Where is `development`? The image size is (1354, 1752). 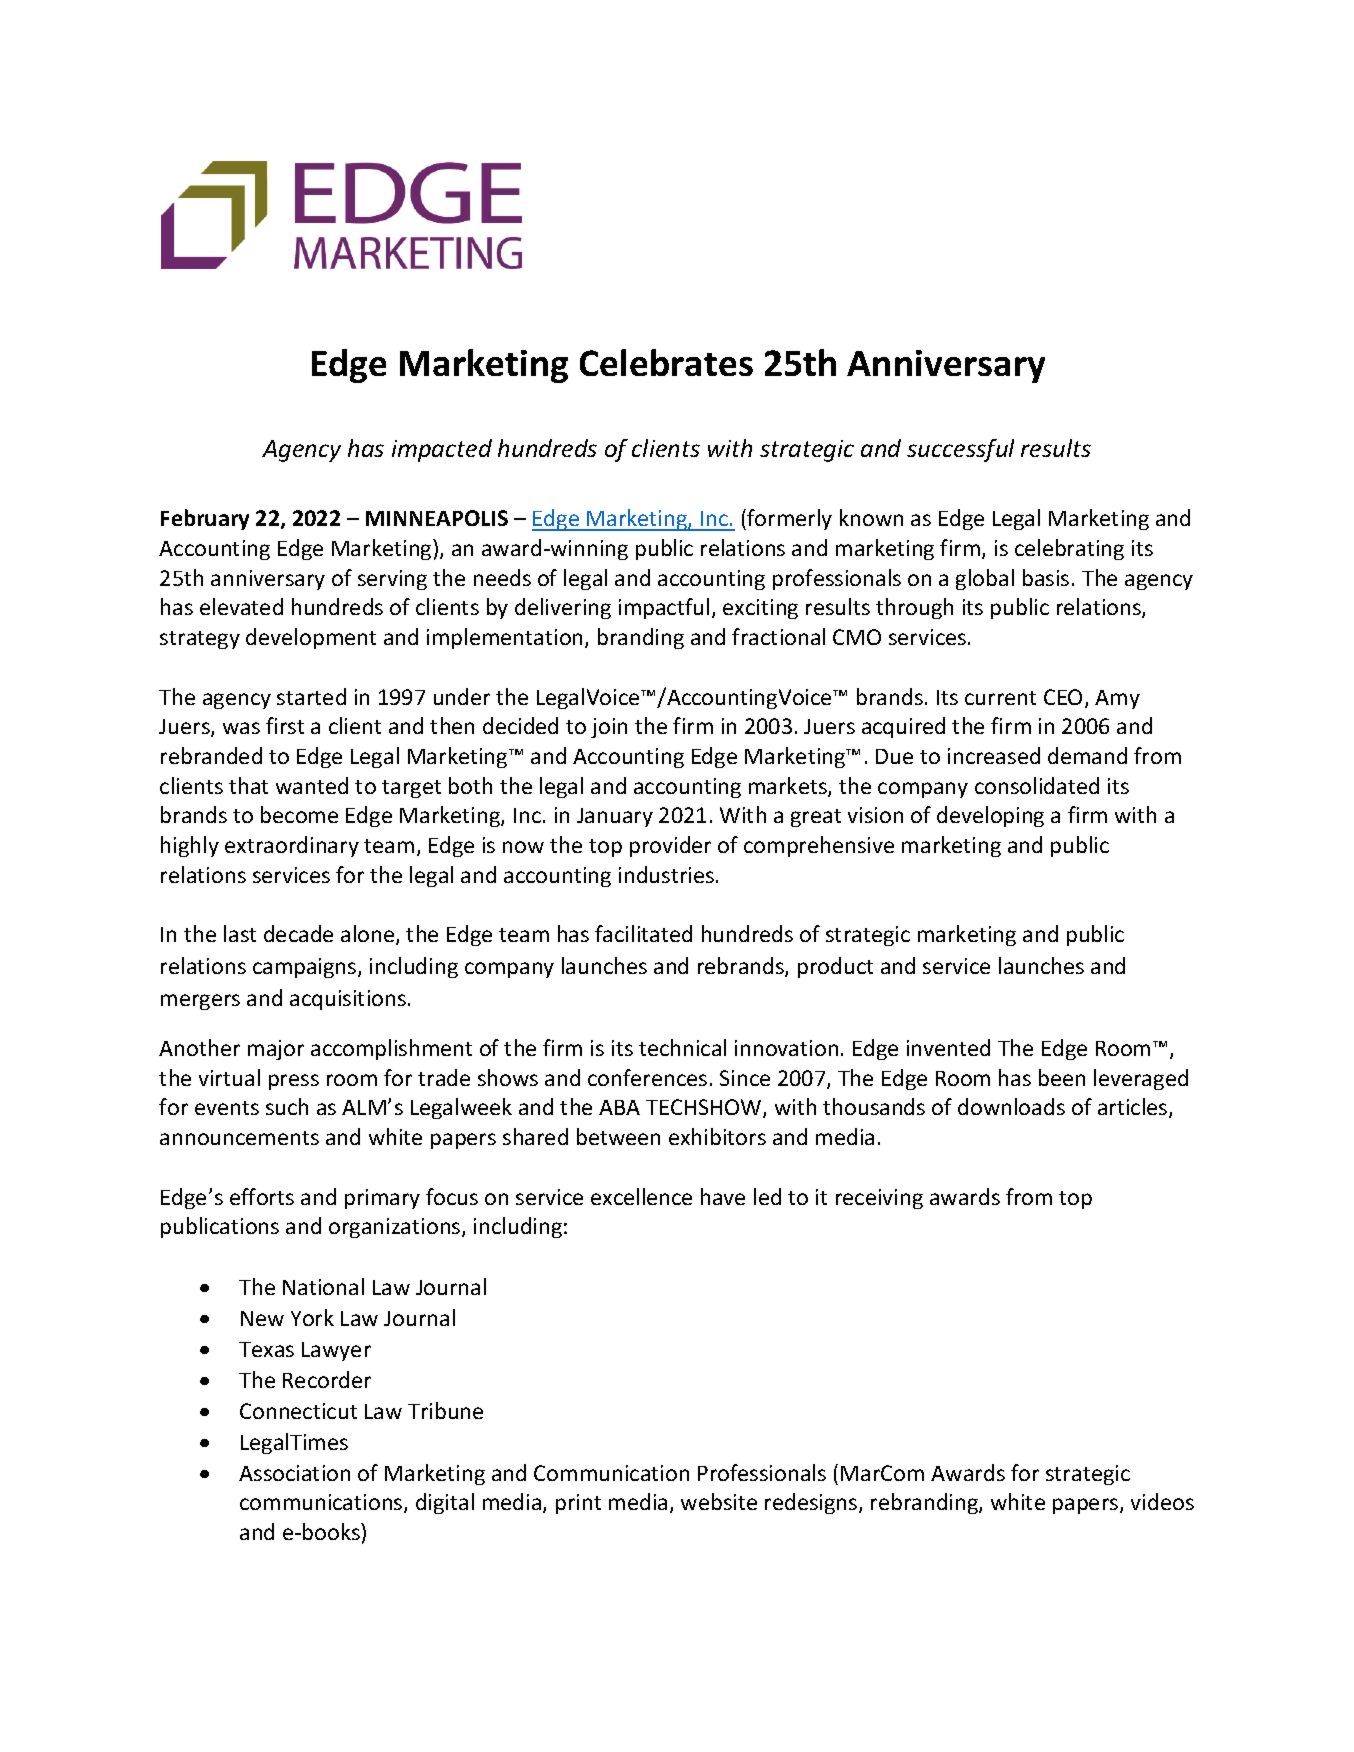 development is located at coordinates (311, 638).
